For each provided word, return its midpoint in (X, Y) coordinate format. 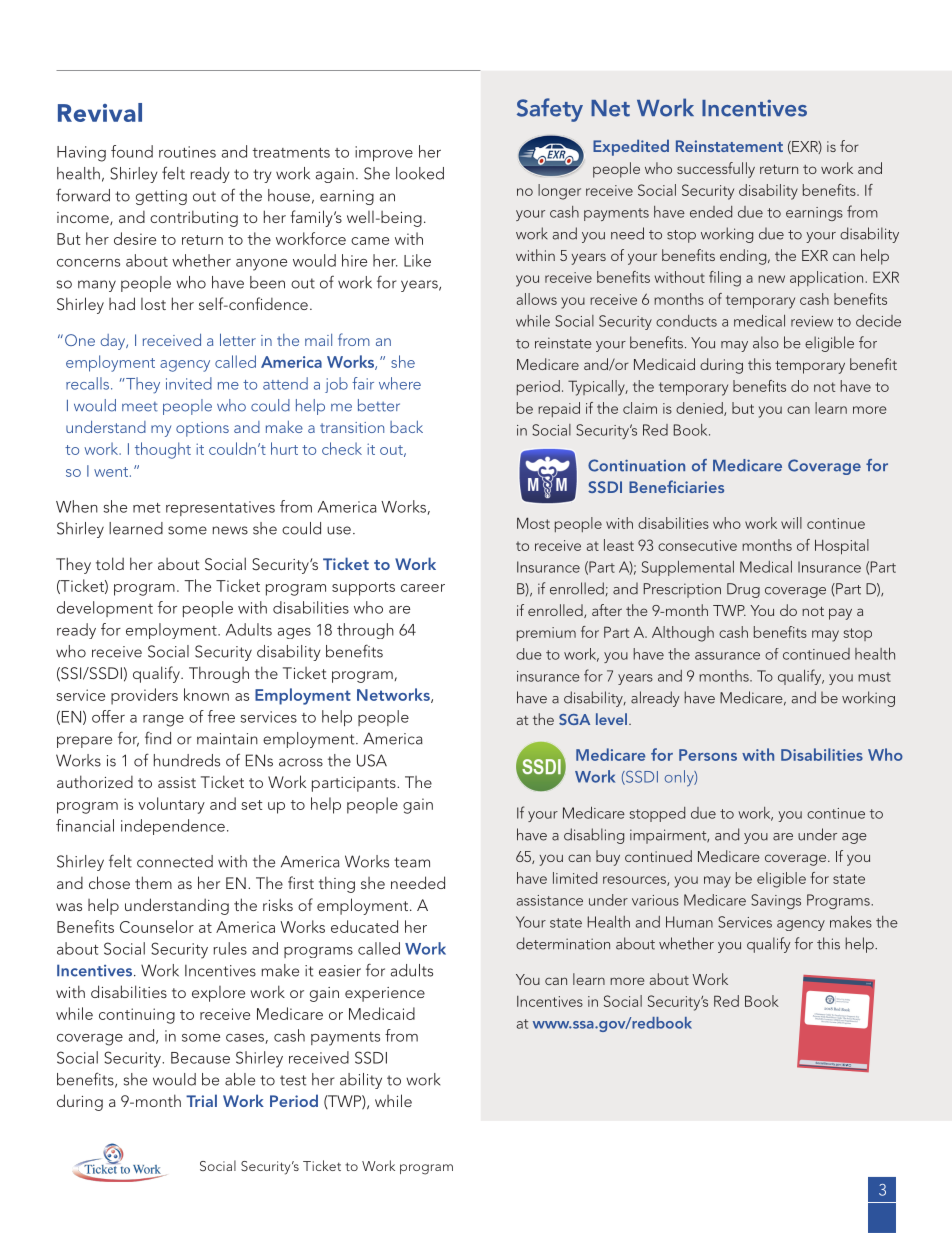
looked (420, 173)
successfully (716, 170)
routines (187, 152)
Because (200, 1058)
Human (689, 922)
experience (385, 994)
